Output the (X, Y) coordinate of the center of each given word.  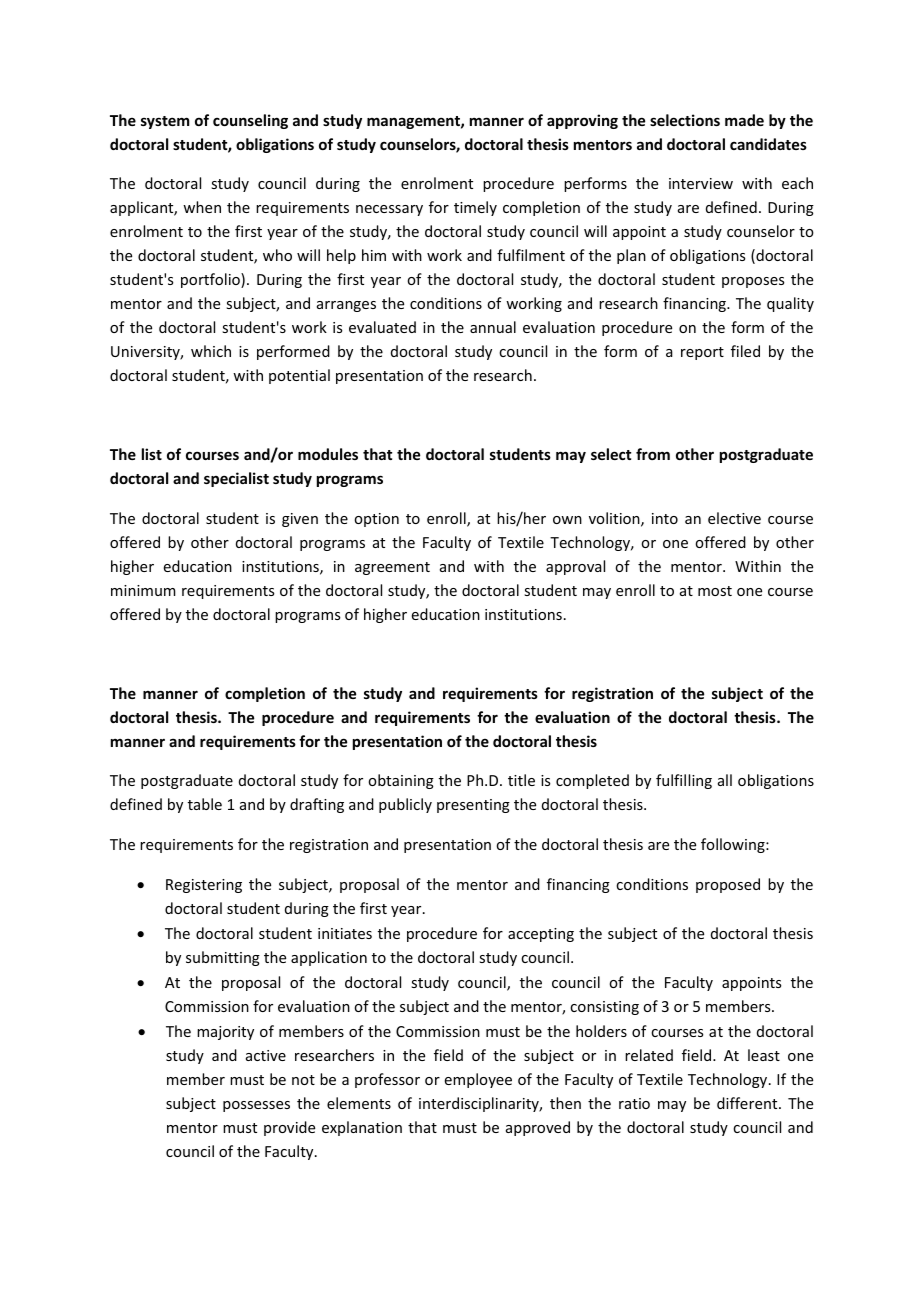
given (300, 520)
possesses (256, 1106)
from (653, 454)
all (725, 780)
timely (475, 208)
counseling (250, 121)
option (376, 520)
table (205, 804)
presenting (473, 806)
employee (478, 1080)
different (748, 1103)
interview (701, 183)
